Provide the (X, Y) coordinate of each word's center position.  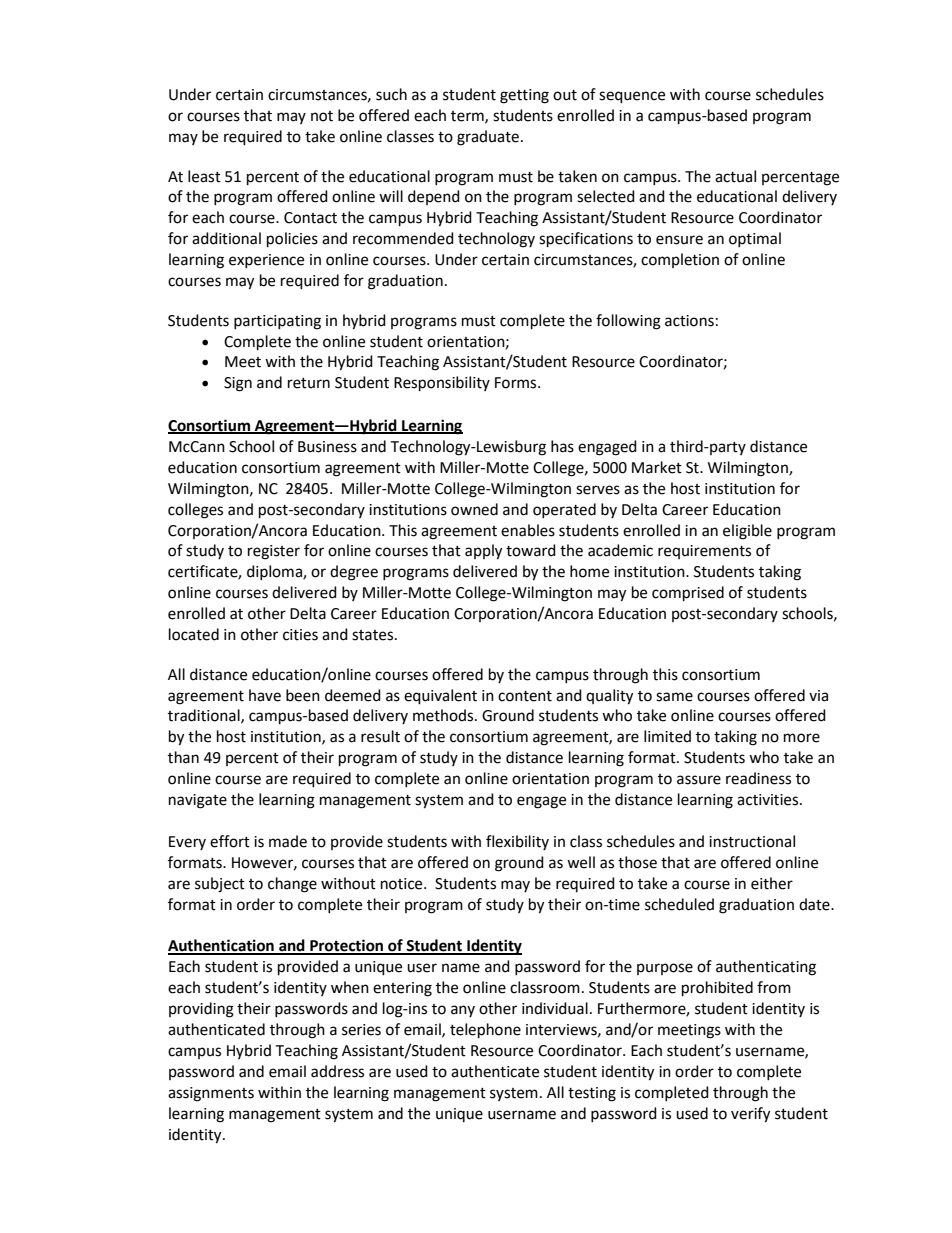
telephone (485, 1031)
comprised (688, 594)
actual (735, 176)
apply (483, 552)
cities (300, 635)
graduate (488, 138)
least (204, 176)
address (337, 1071)
